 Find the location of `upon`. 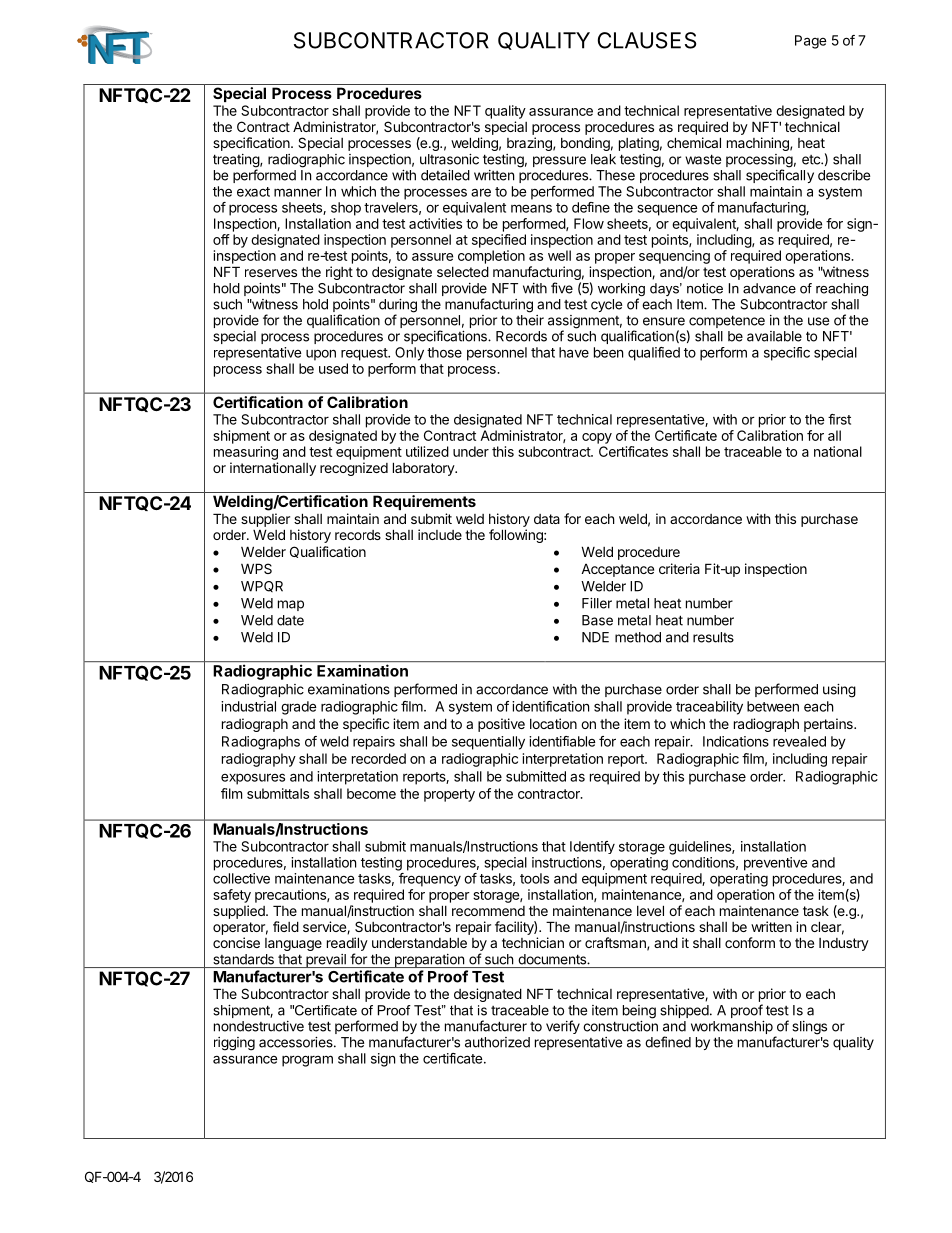

upon is located at coordinates (321, 355).
